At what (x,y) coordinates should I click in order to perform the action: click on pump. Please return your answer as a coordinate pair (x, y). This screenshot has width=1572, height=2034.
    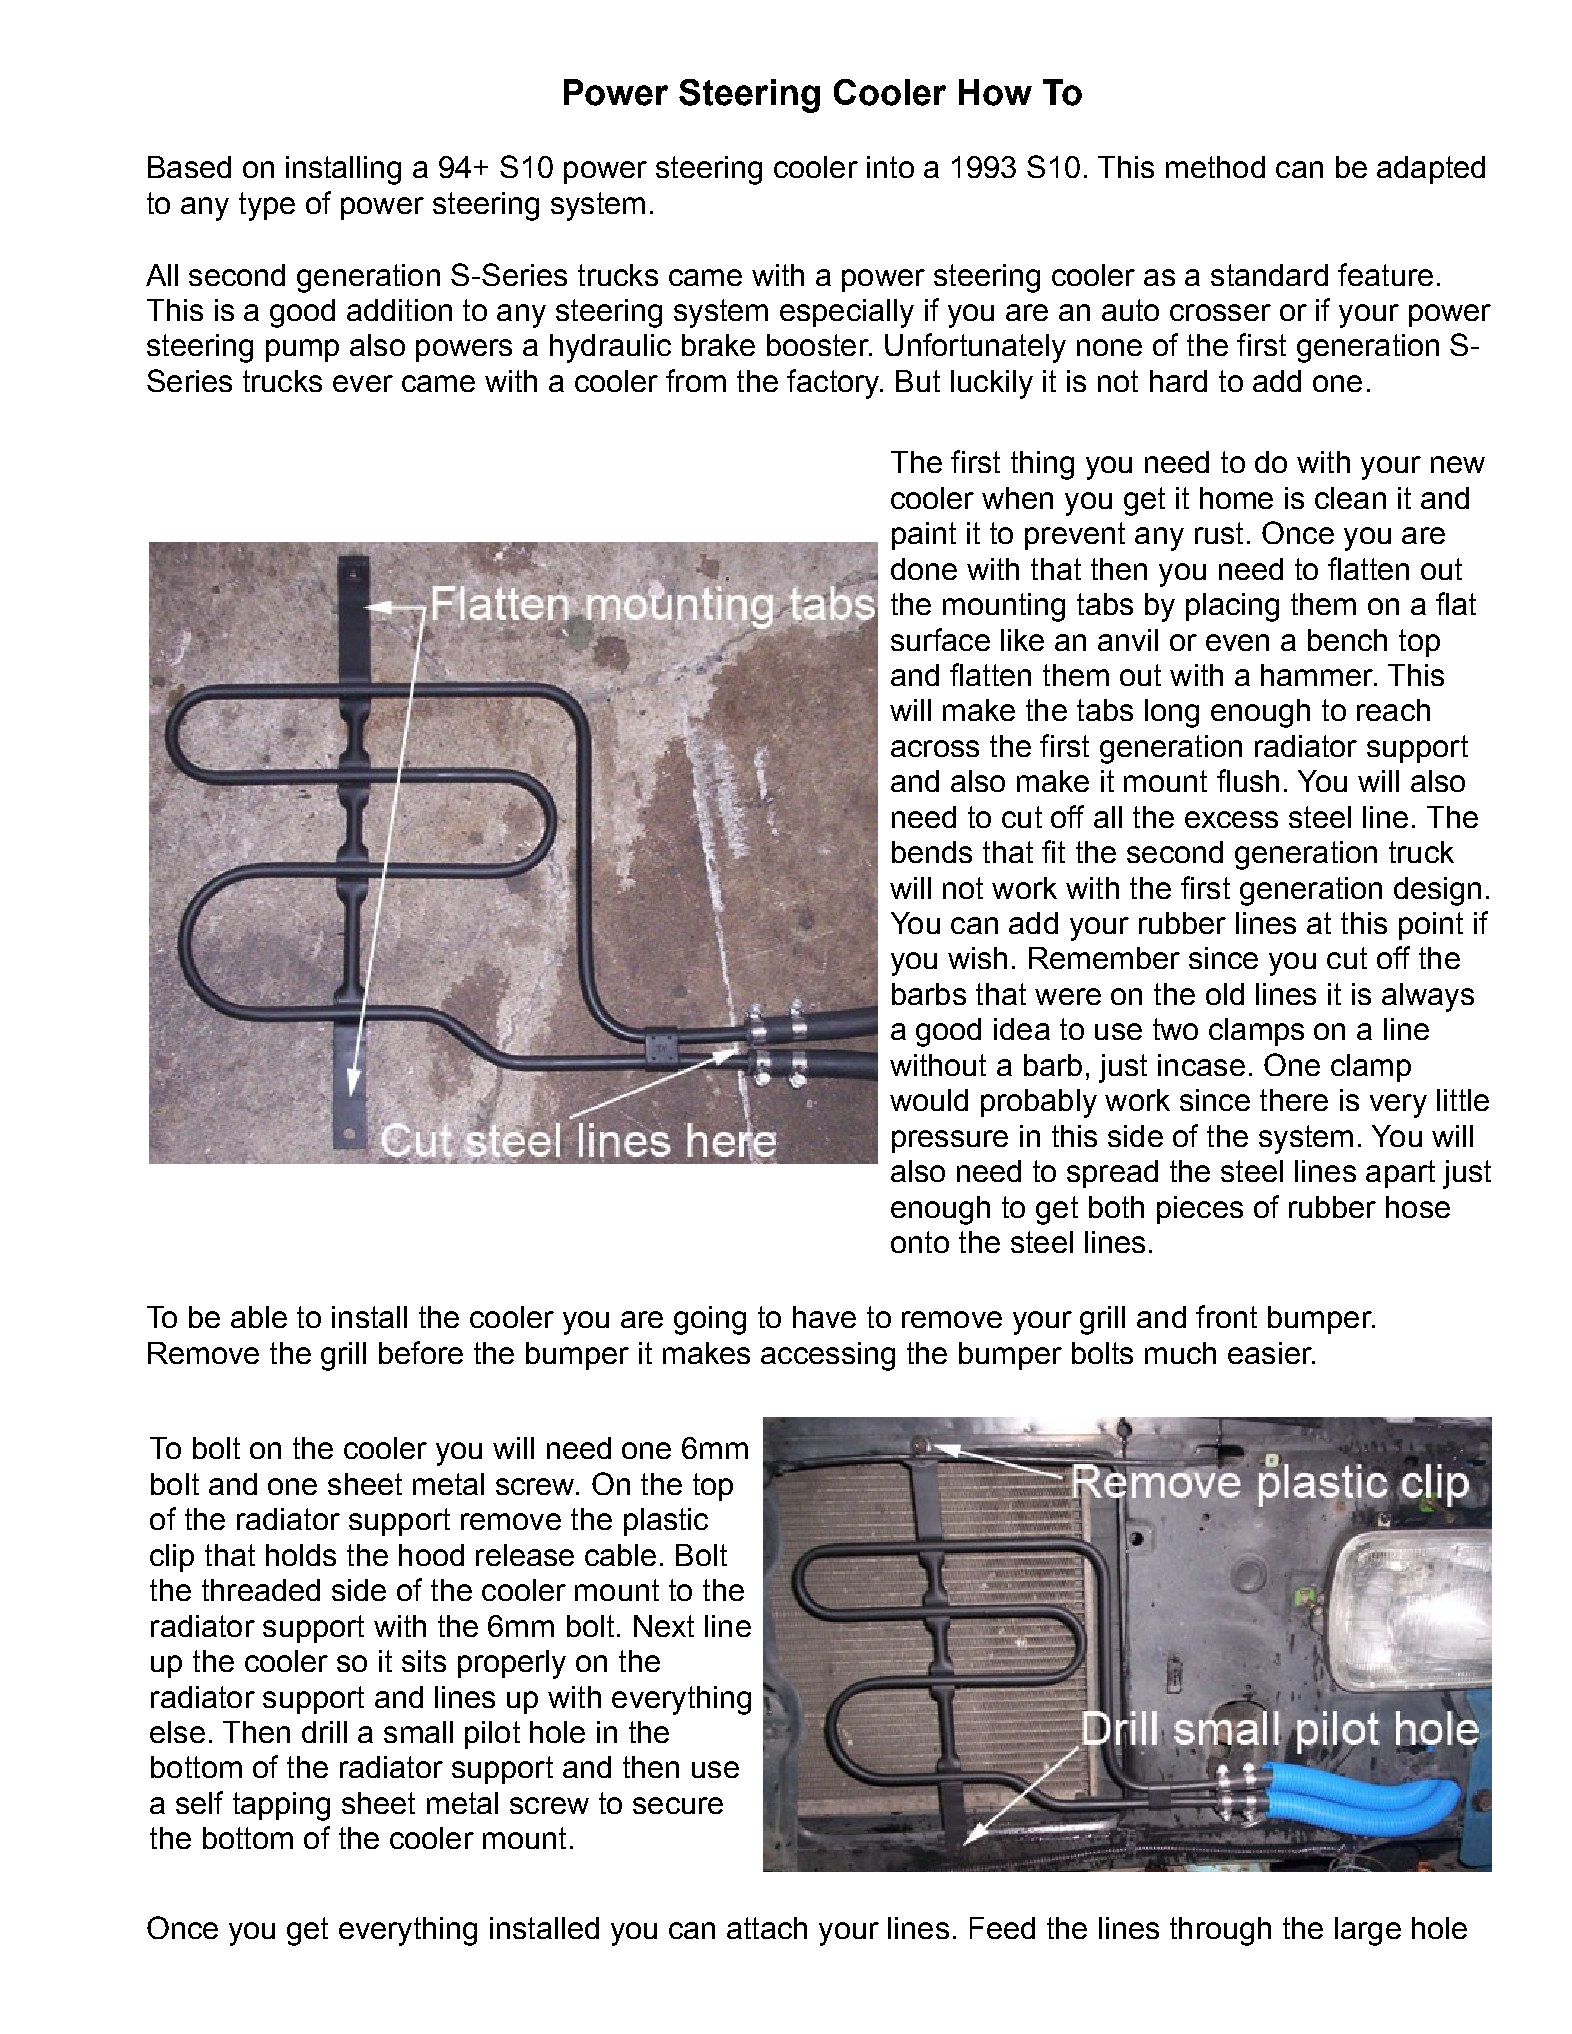
    Looking at the image, I should click on (302, 350).
